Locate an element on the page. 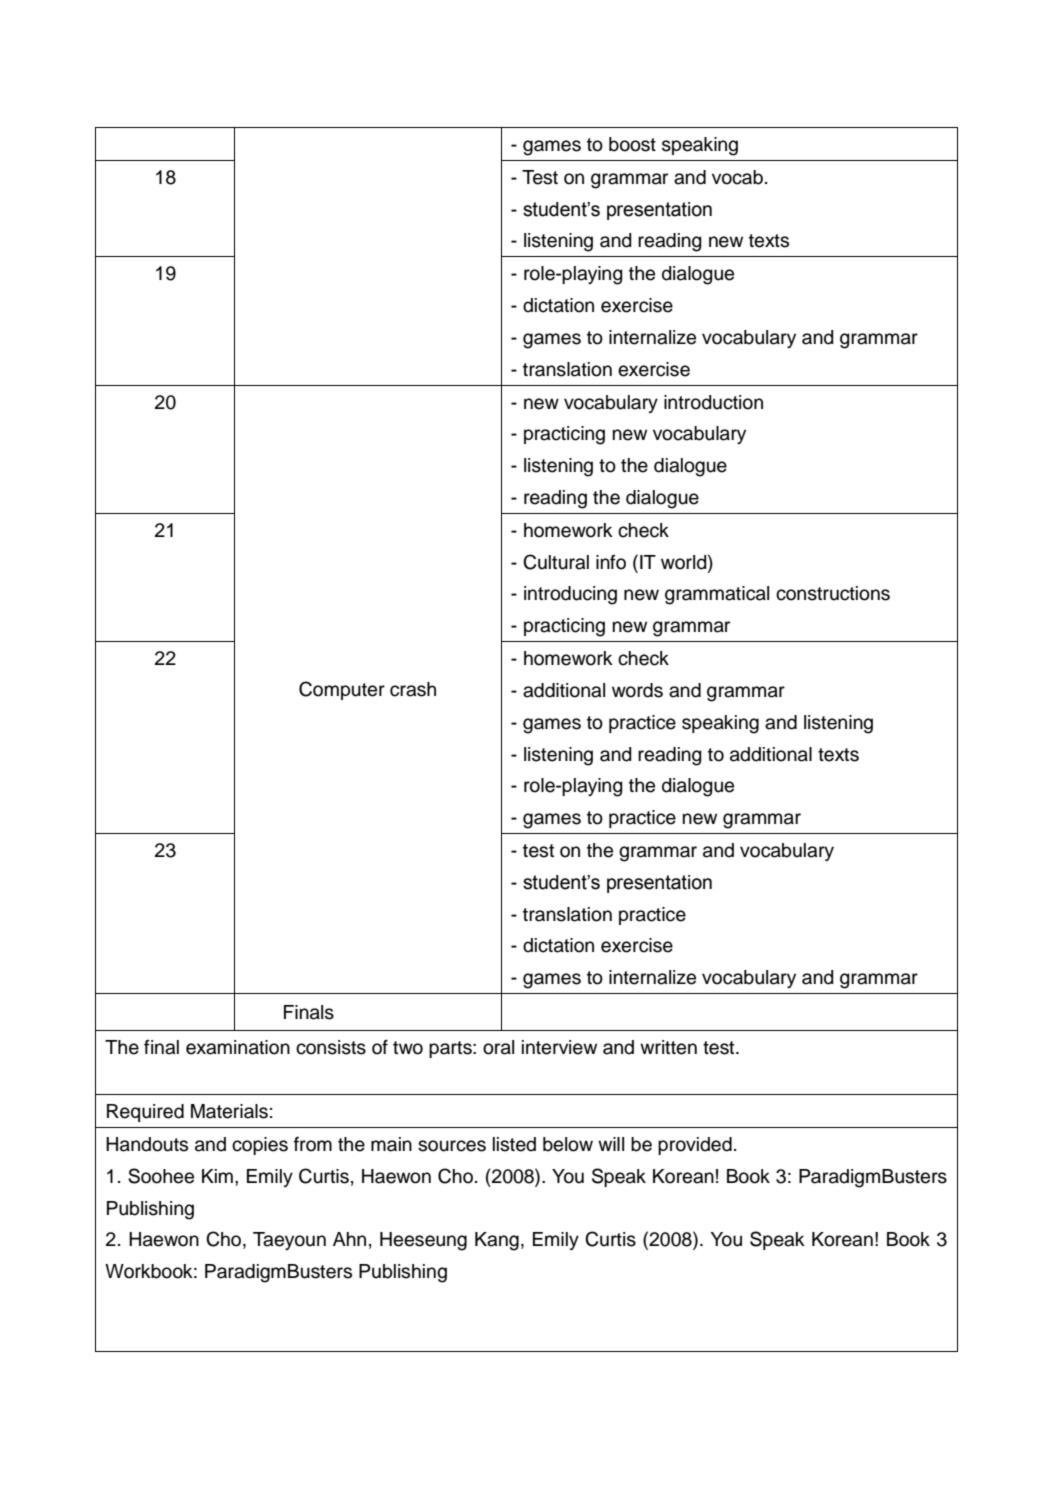 This document has width=1053, height=1489. introducing is located at coordinates (570, 595).
